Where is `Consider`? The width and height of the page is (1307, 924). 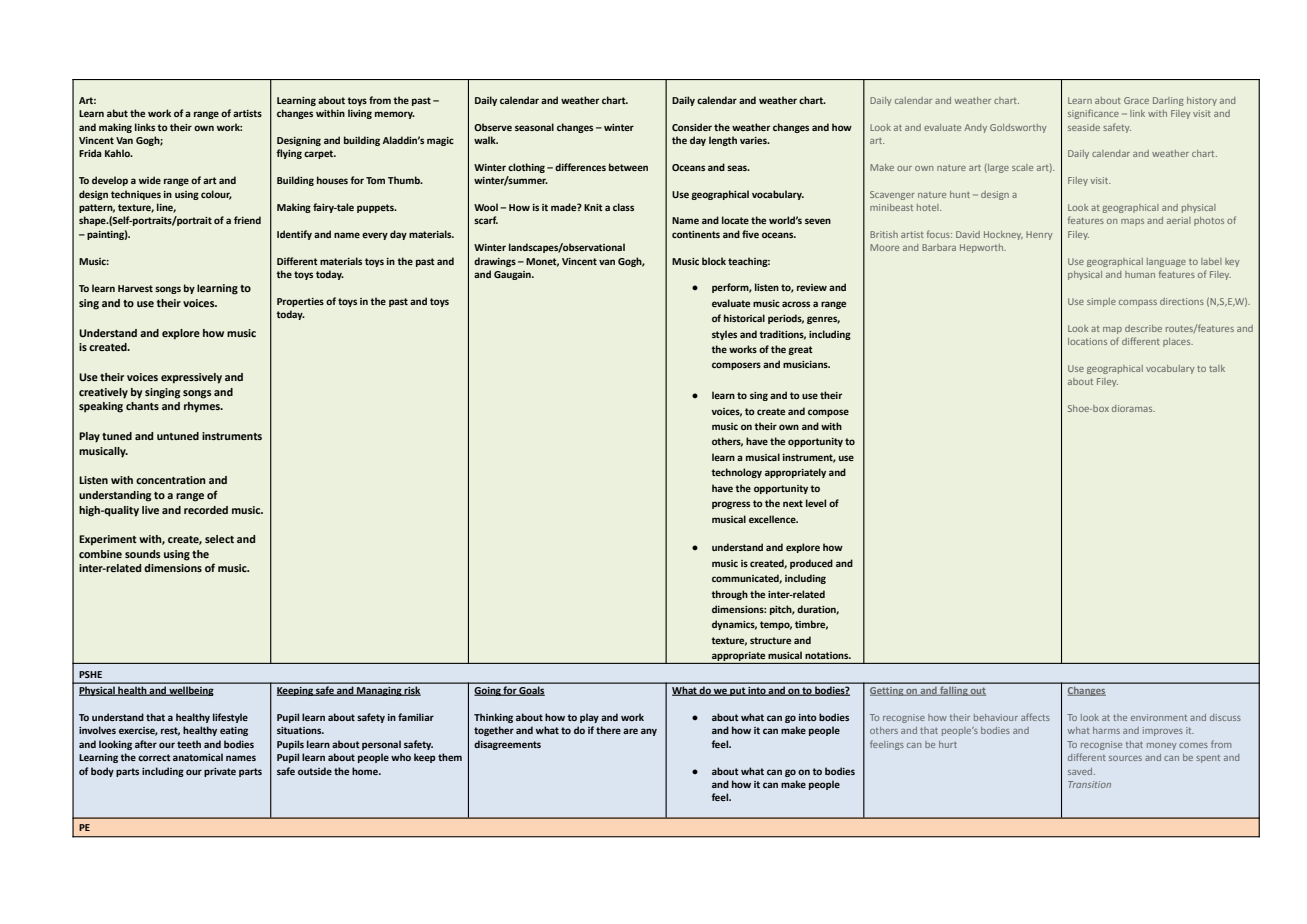 Consider is located at coordinates (692, 127).
